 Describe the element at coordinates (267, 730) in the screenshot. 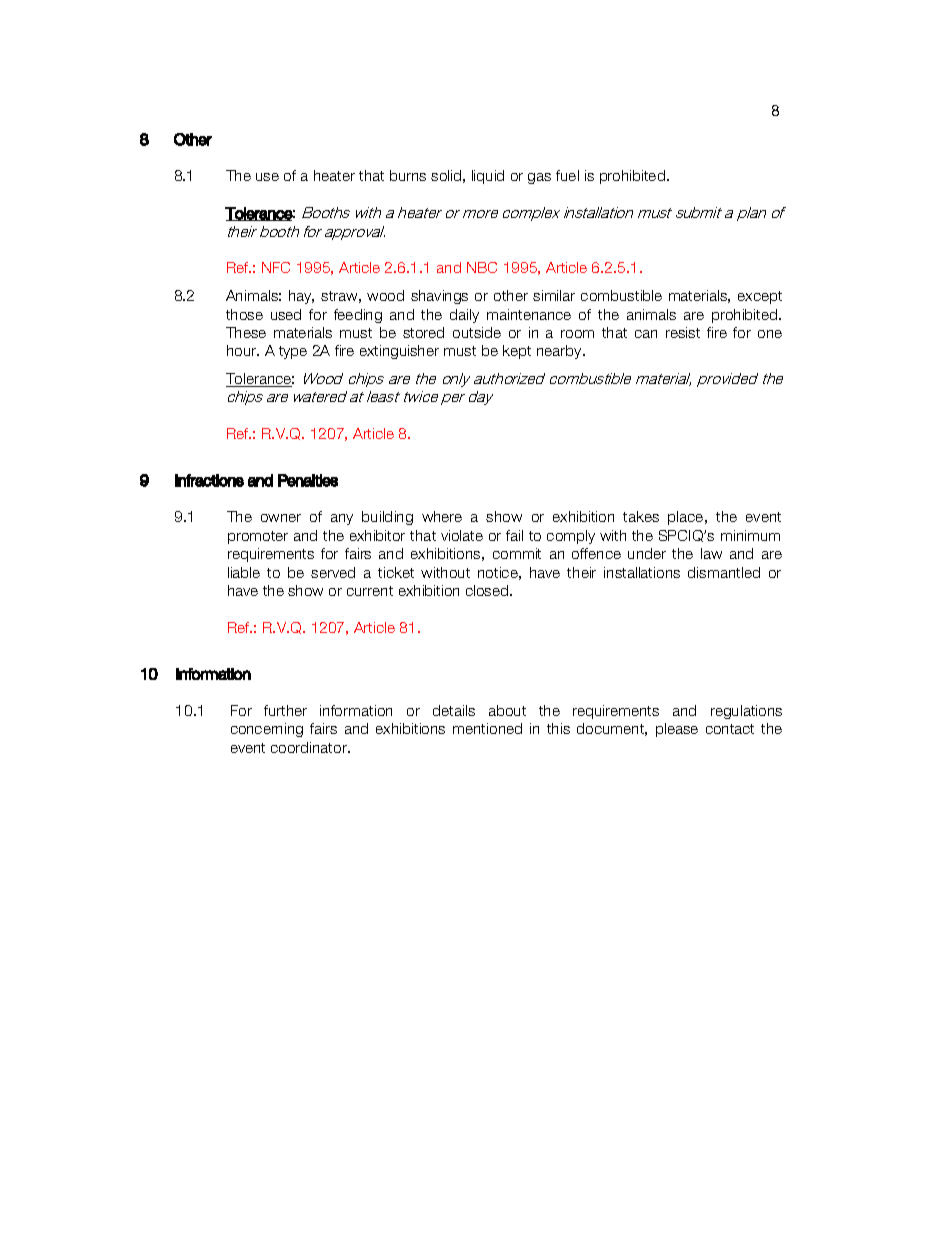

I see `concerning` at that location.
